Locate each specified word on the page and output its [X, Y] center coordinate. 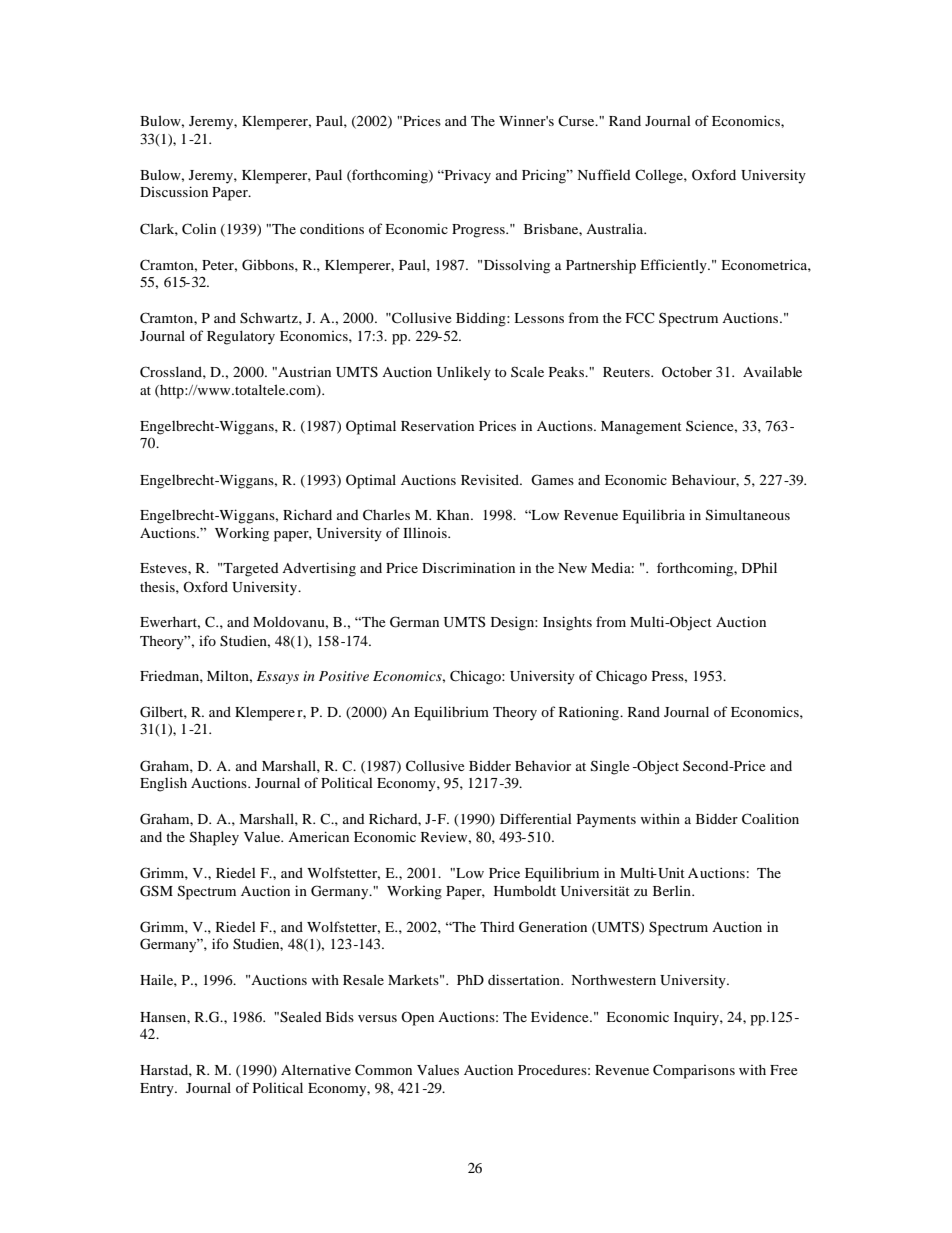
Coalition [770, 819]
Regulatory [241, 337]
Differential [536, 818]
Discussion [174, 191]
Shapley [214, 838]
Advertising [319, 569]
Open [417, 1018]
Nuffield [604, 174]
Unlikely [464, 373]
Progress [479, 231]
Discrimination [468, 567]
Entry [158, 1090]
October [687, 371]
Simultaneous [748, 515]
